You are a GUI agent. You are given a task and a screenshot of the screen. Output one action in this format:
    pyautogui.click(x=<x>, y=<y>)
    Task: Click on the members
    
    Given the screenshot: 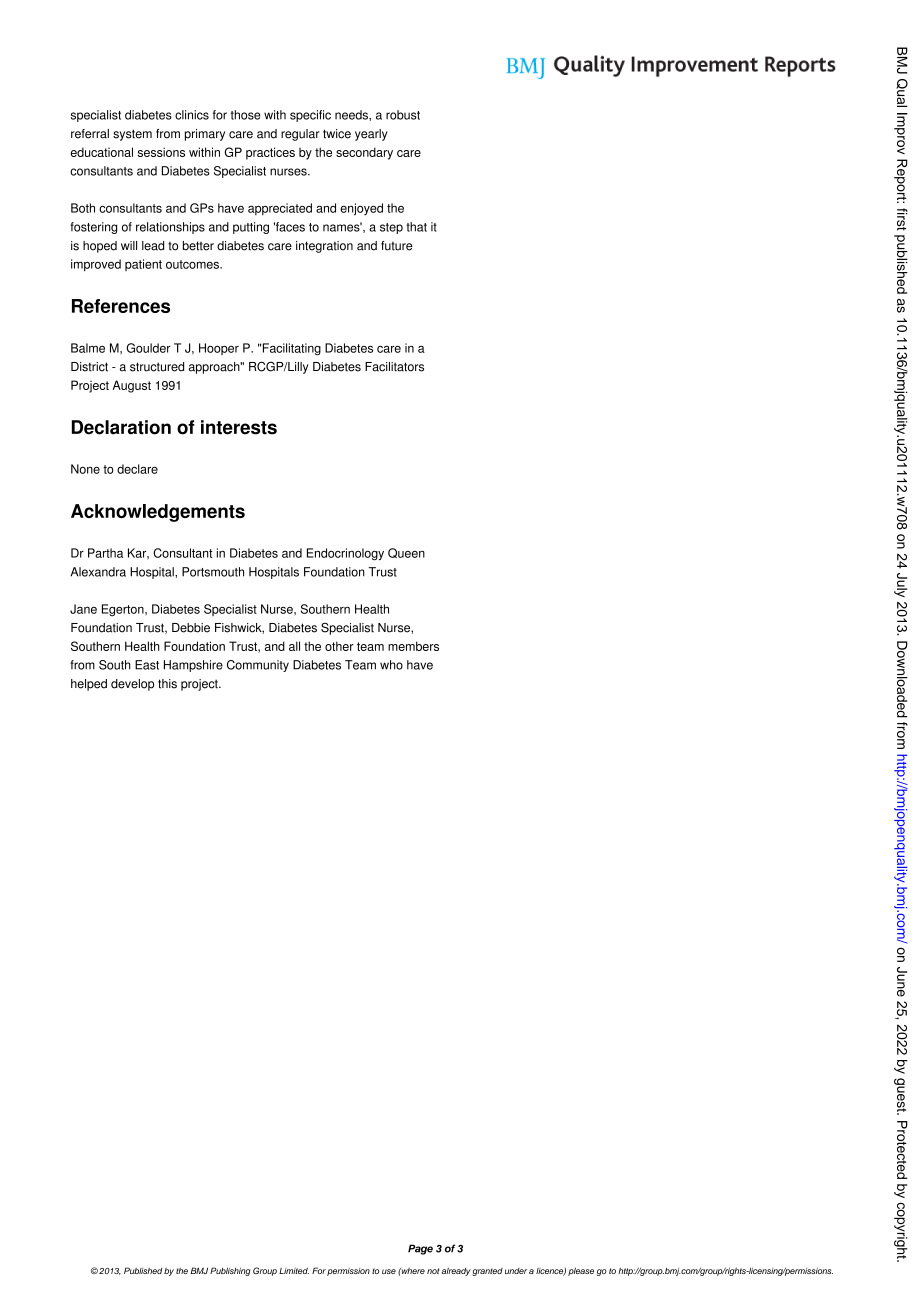 What is the action you would take?
    pyautogui.click(x=413, y=646)
